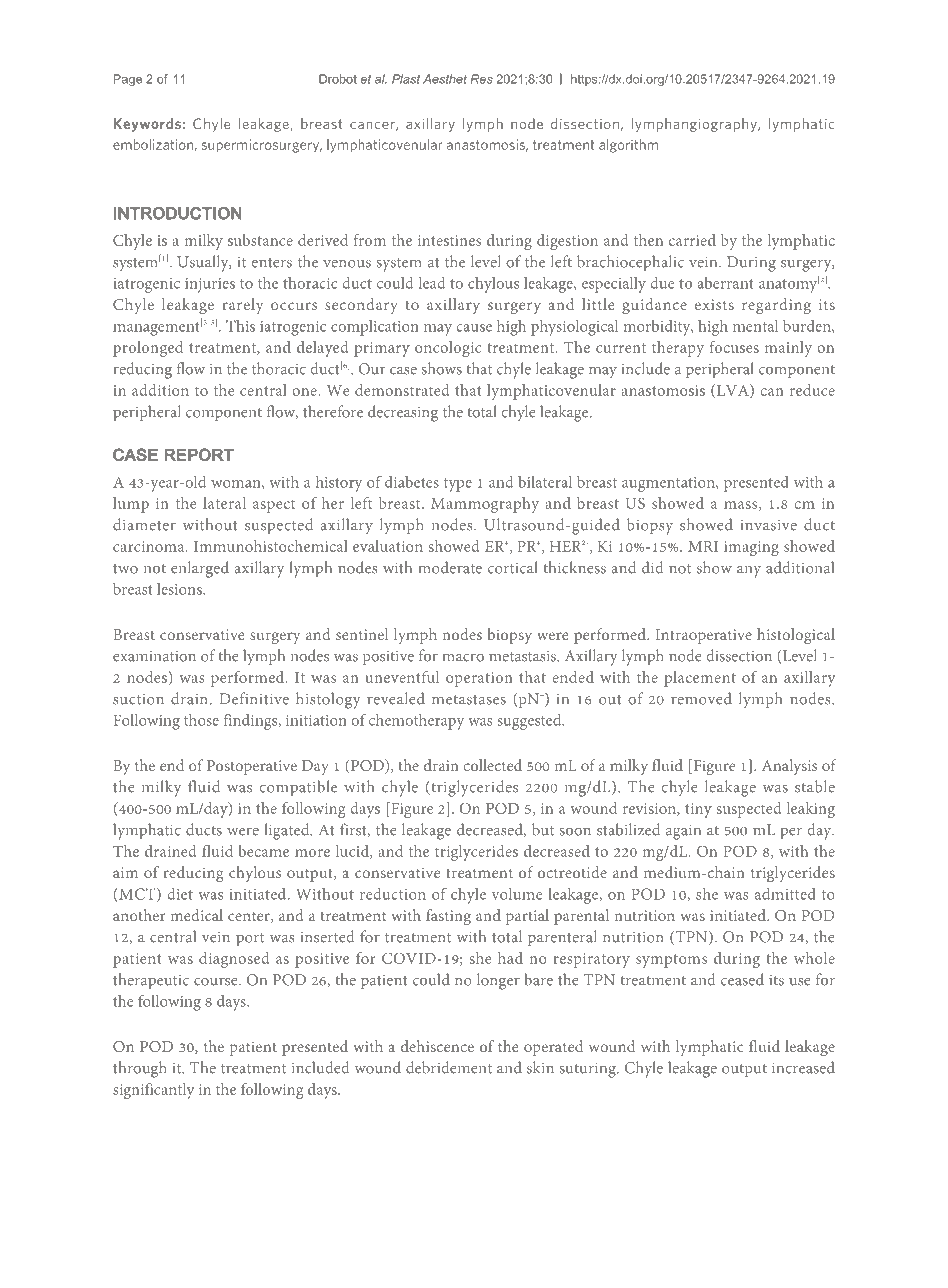  Describe the element at coordinates (201, 720) in the image. I see `those` at that location.
